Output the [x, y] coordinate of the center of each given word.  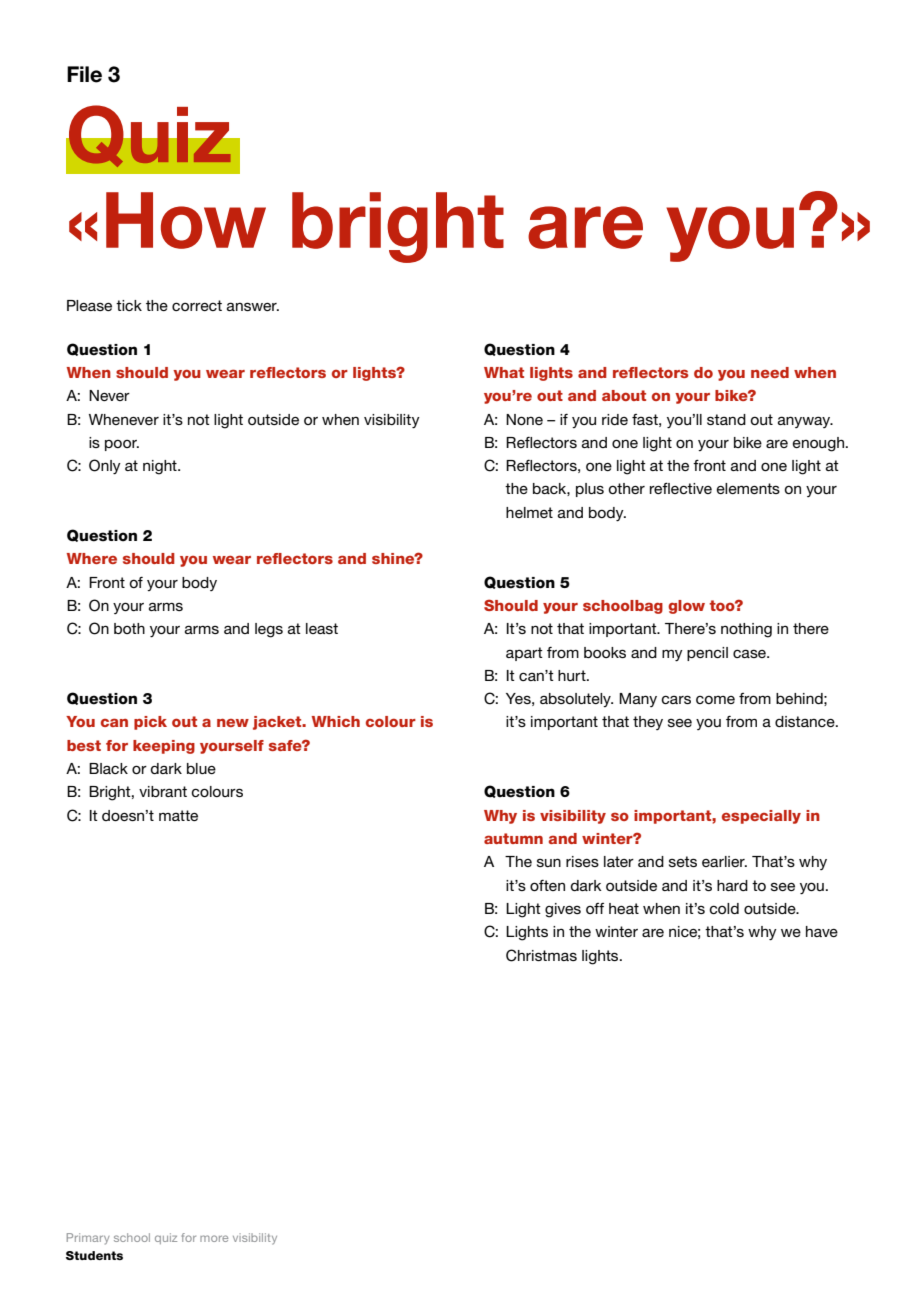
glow [686, 607]
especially [761, 817]
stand [726, 419]
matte [178, 815]
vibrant [163, 791]
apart [524, 654]
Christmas [541, 955]
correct [197, 305]
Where [92, 558]
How [186, 220]
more [214, 1238]
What [504, 372]
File [84, 74]
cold [724, 908]
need [770, 372]
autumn [513, 838]
